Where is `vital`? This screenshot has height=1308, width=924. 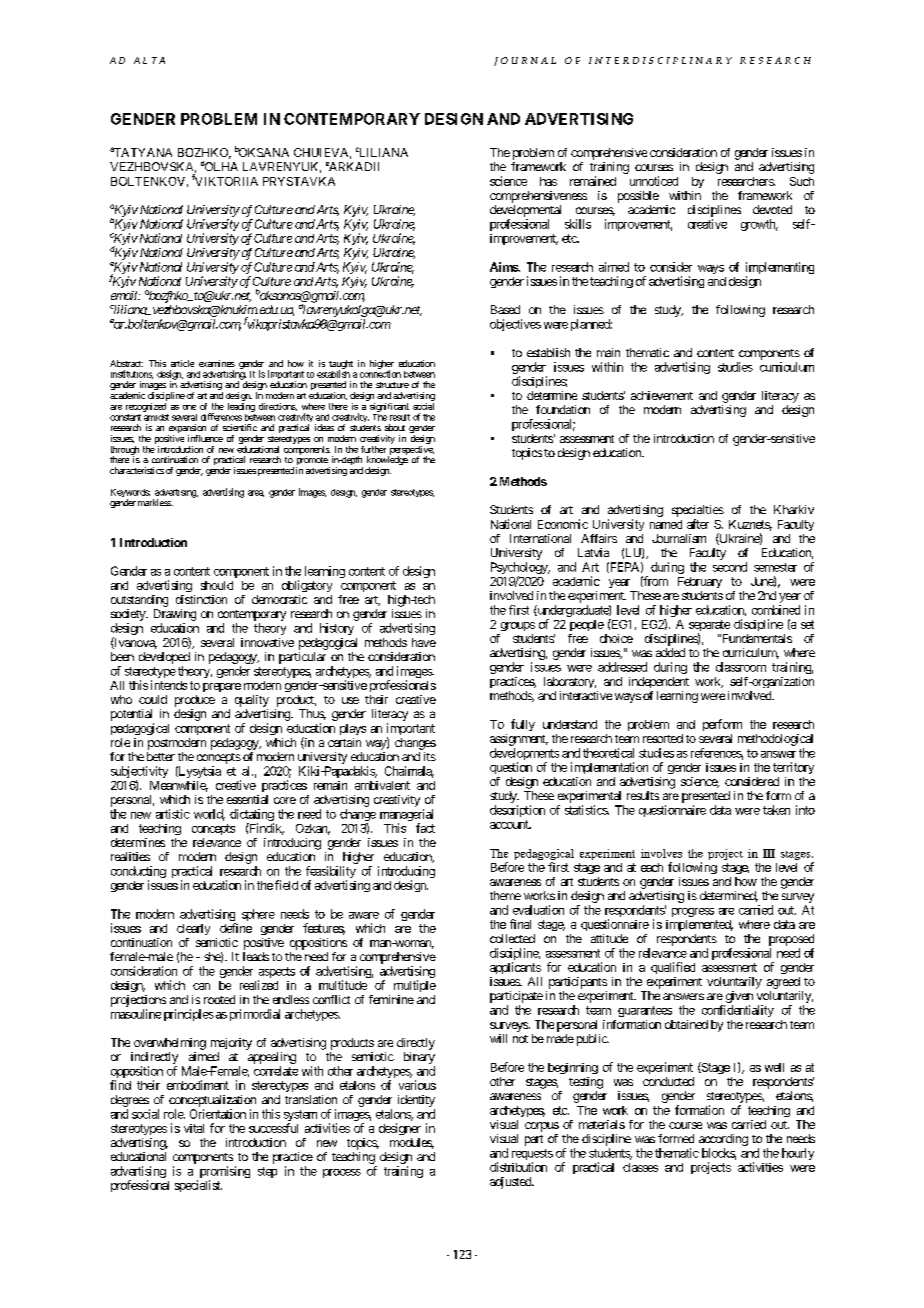 vital is located at coordinates (194, 1128).
